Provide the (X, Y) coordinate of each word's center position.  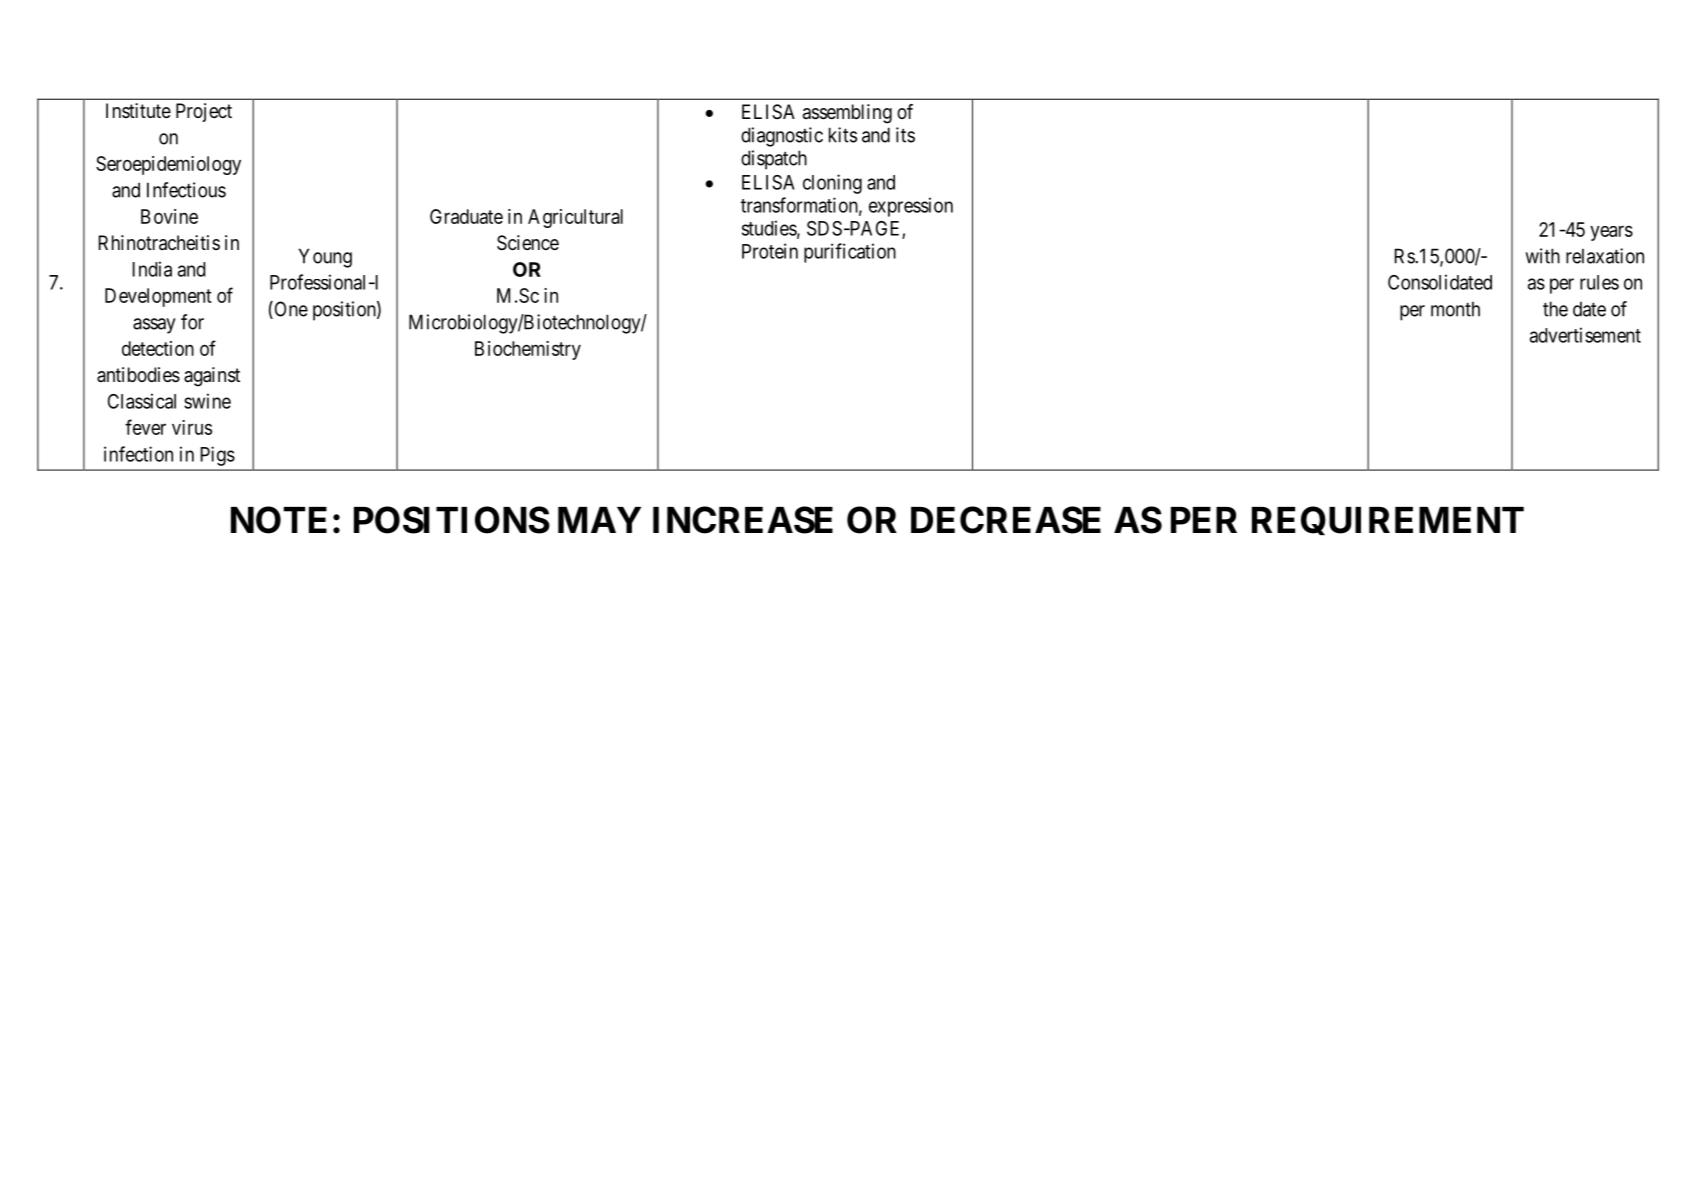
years (1611, 233)
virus (192, 427)
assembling (847, 114)
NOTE (279, 520)
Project (204, 112)
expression (911, 207)
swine (207, 401)
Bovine (169, 216)
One (290, 310)
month (1455, 309)
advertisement (1585, 335)
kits (843, 135)
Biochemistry (528, 350)
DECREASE (1006, 520)
